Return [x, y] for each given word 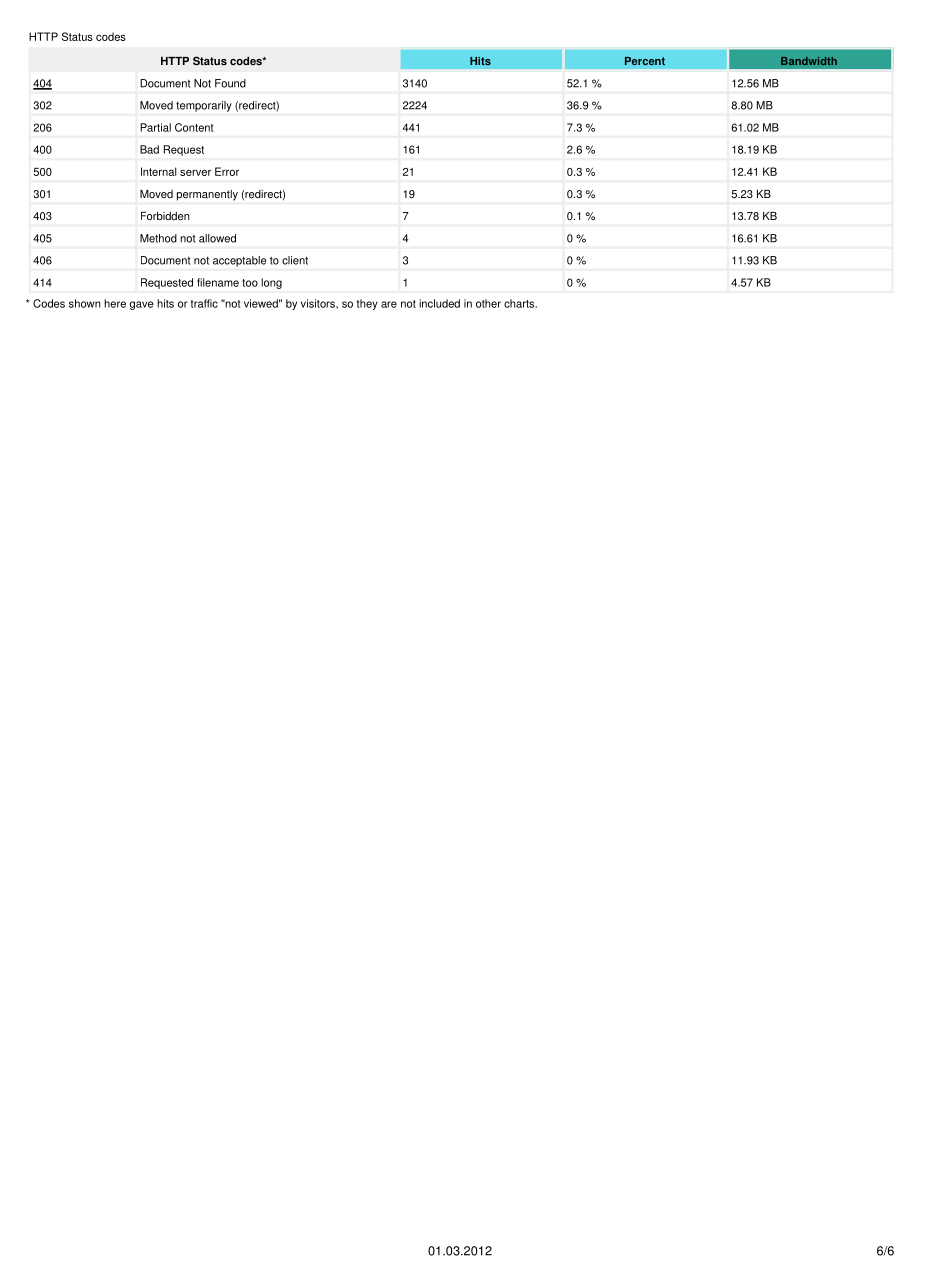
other [488, 303]
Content [194, 127]
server [195, 172]
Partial [155, 127]
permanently [207, 195]
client [295, 260]
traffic [204, 303]
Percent [645, 61]
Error [227, 171]
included [439, 303]
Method [158, 238]
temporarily [204, 106]
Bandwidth [809, 61]
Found [230, 83]
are [389, 304]
